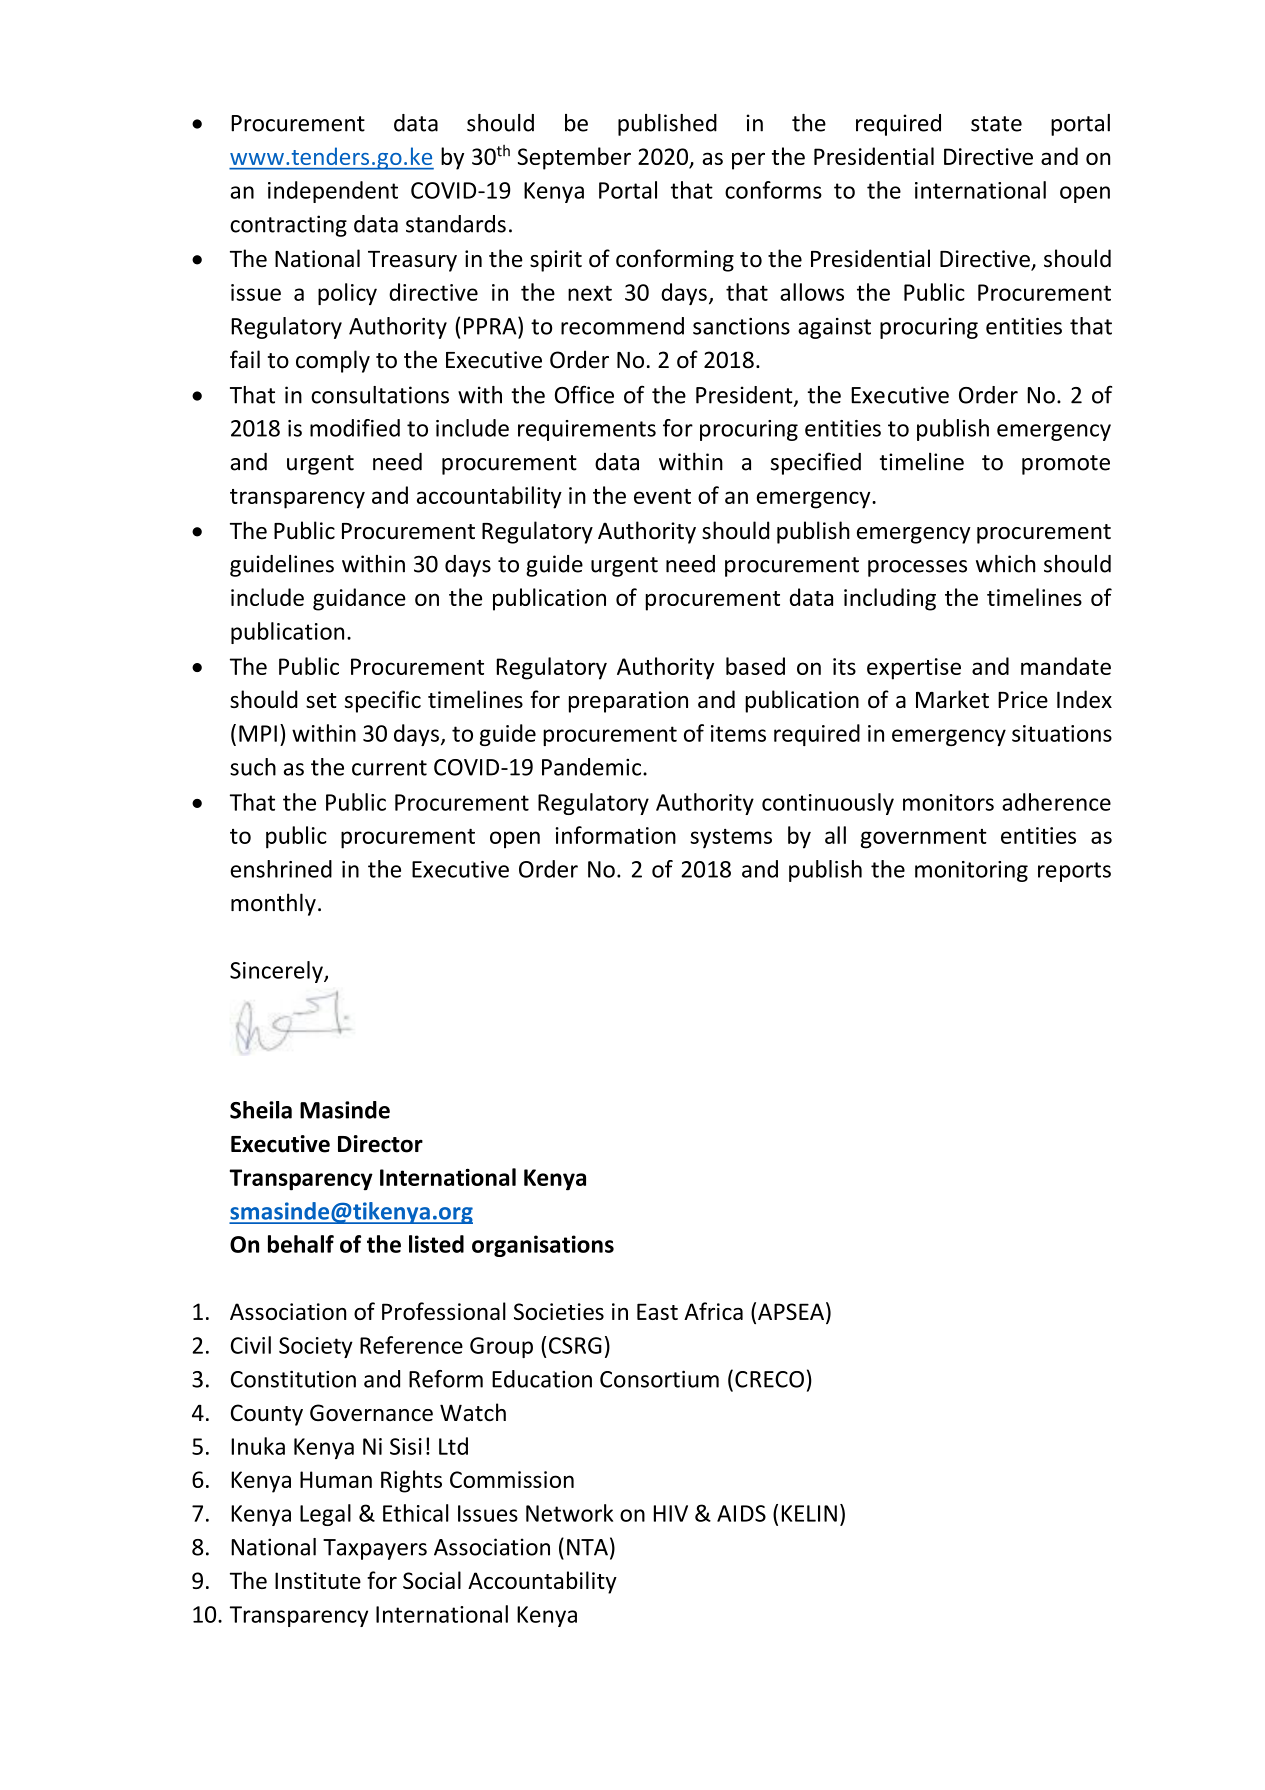 Image resolution: width=1265 pixels, height=1790 pixels. I want to click on monitoring, so click(971, 871).
